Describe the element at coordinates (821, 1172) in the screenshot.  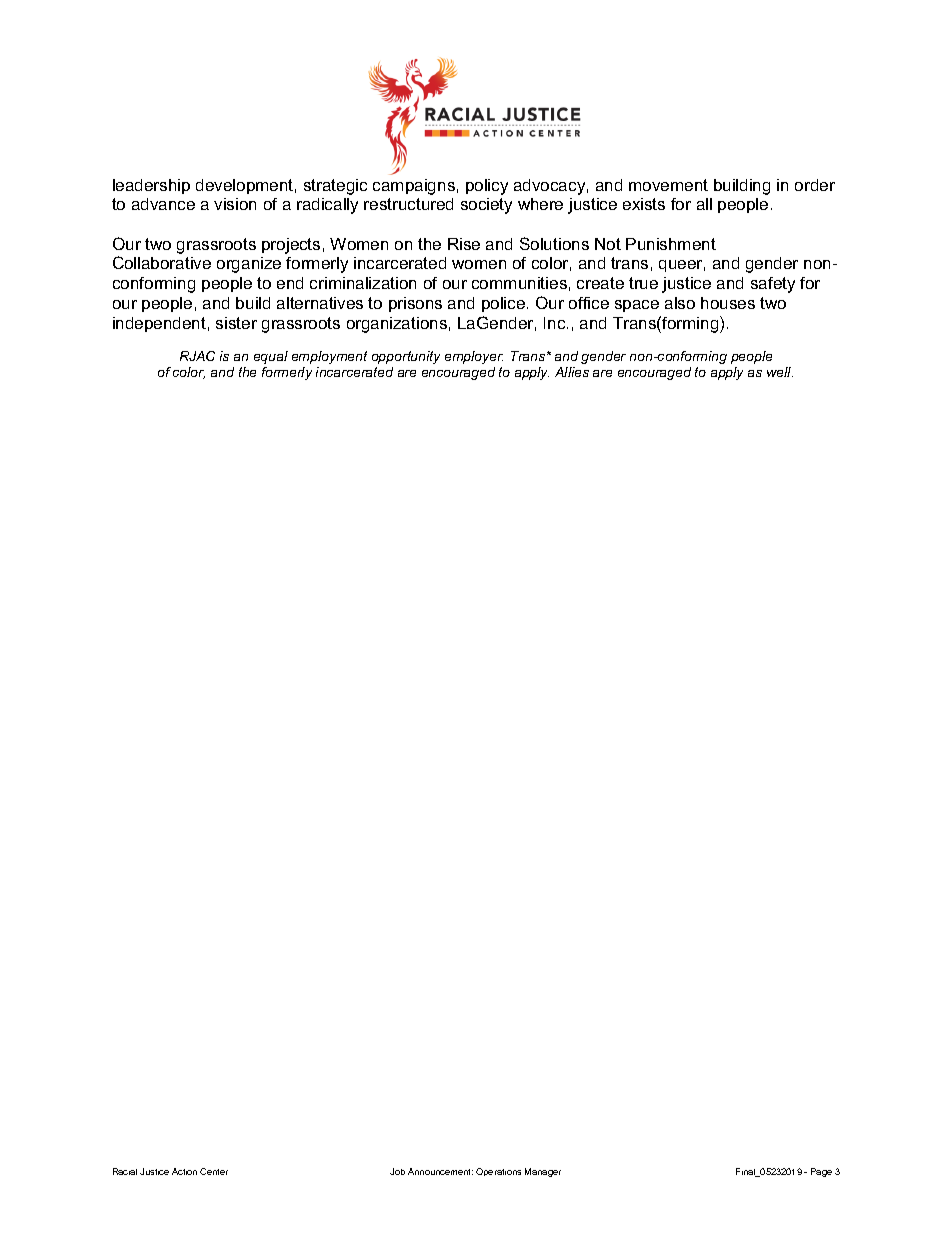
I see `Page` at that location.
